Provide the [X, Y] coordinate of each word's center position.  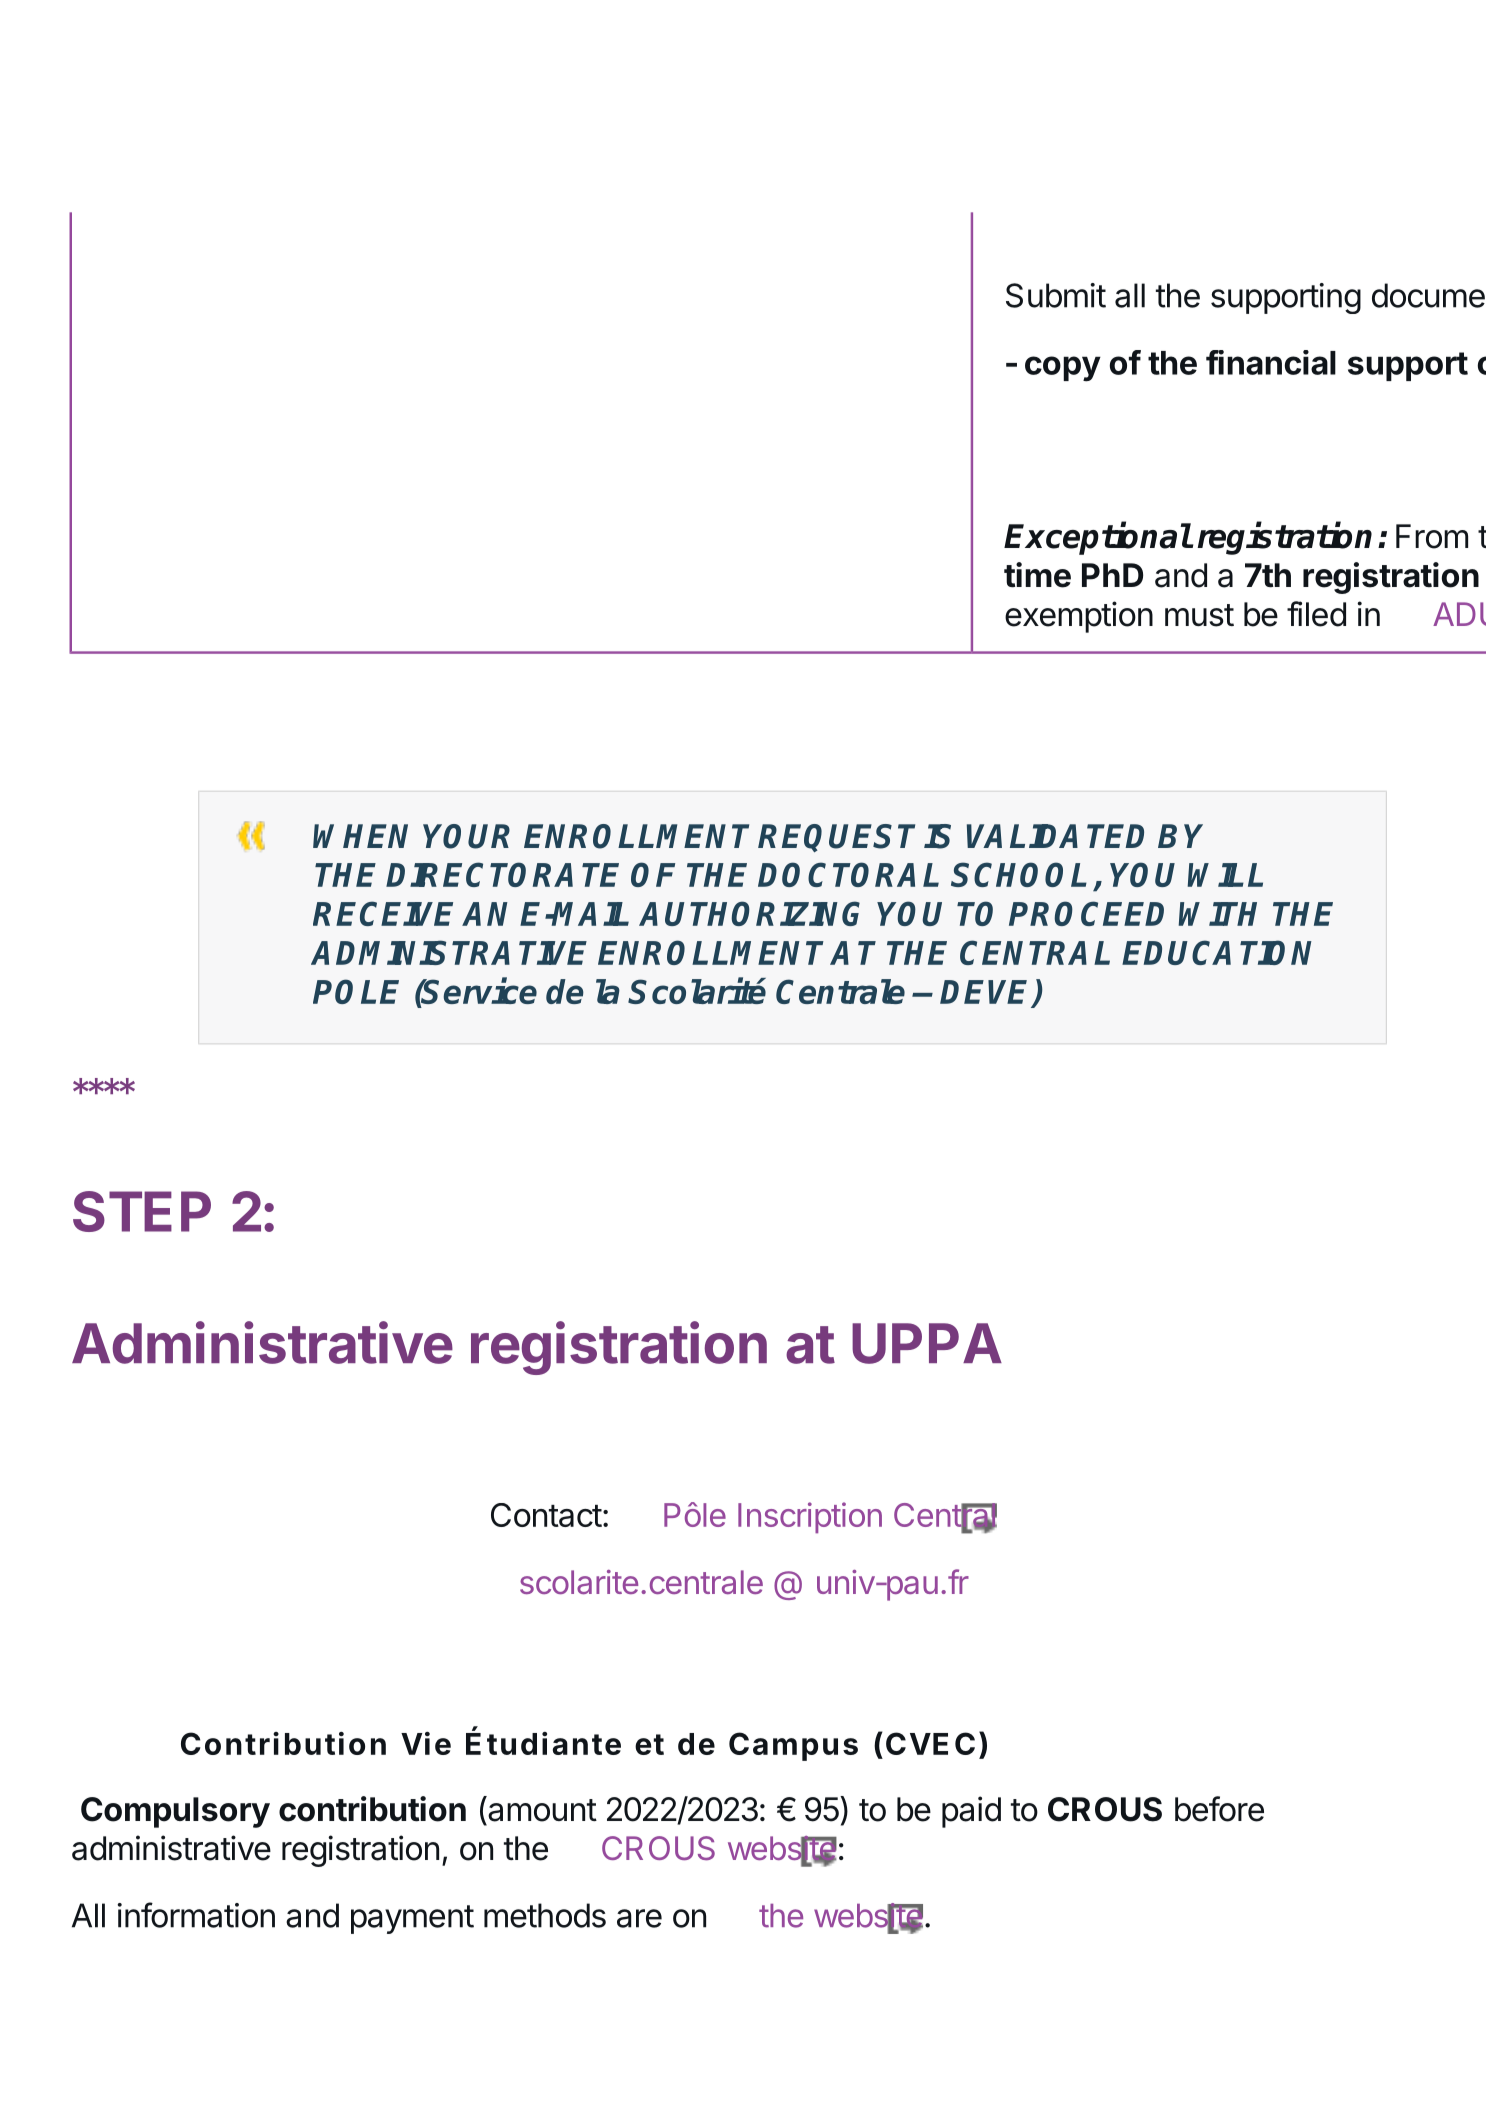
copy [1063, 369]
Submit [1056, 295]
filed [1316, 614]
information [196, 1915]
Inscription [810, 1517]
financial [1271, 362]
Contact [546, 1515]
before [1219, 1809]
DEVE [987, 993]
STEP [142, 1211]
